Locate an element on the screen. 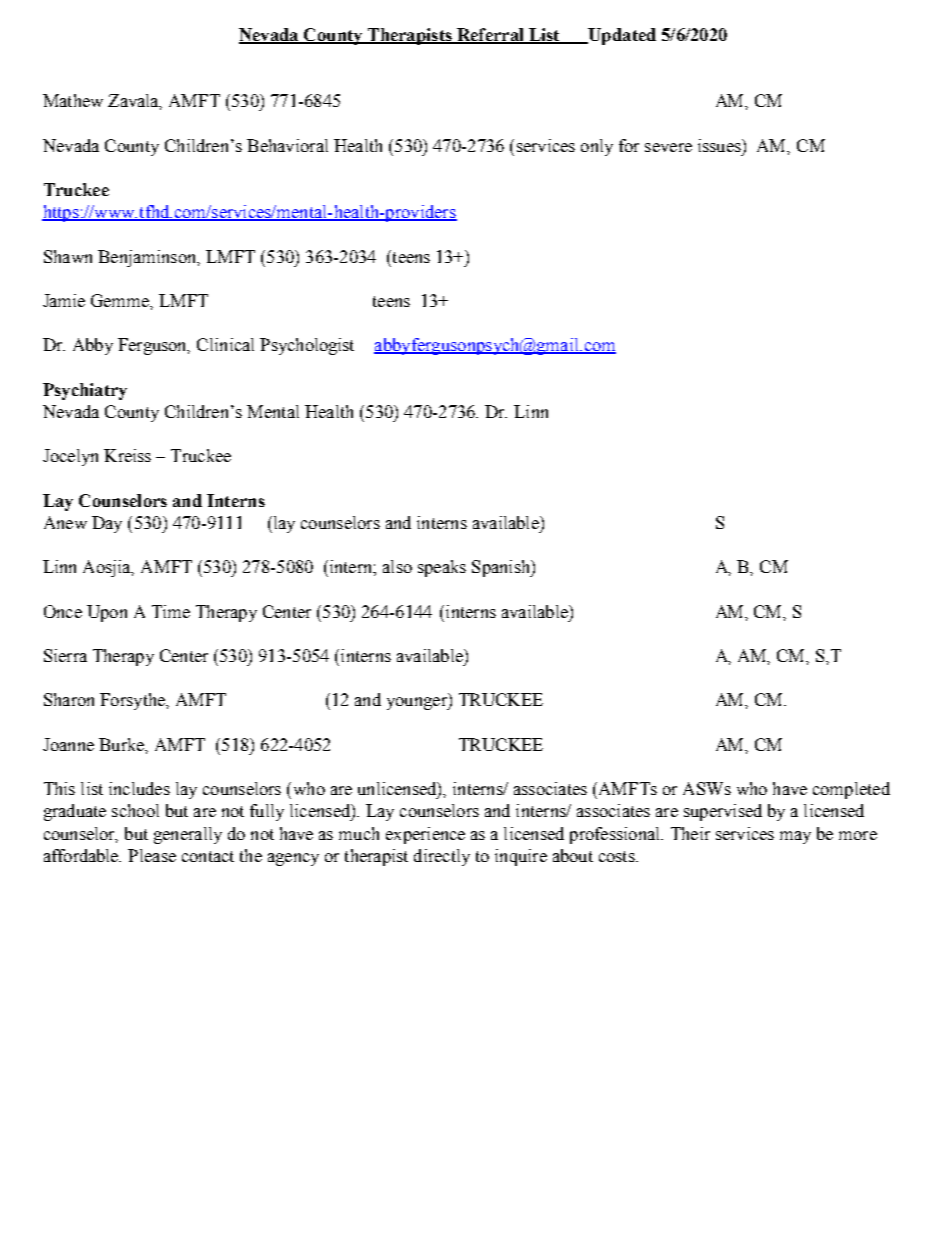 The image size is (952, 1233). experience is located at coordinates (425, 835).
